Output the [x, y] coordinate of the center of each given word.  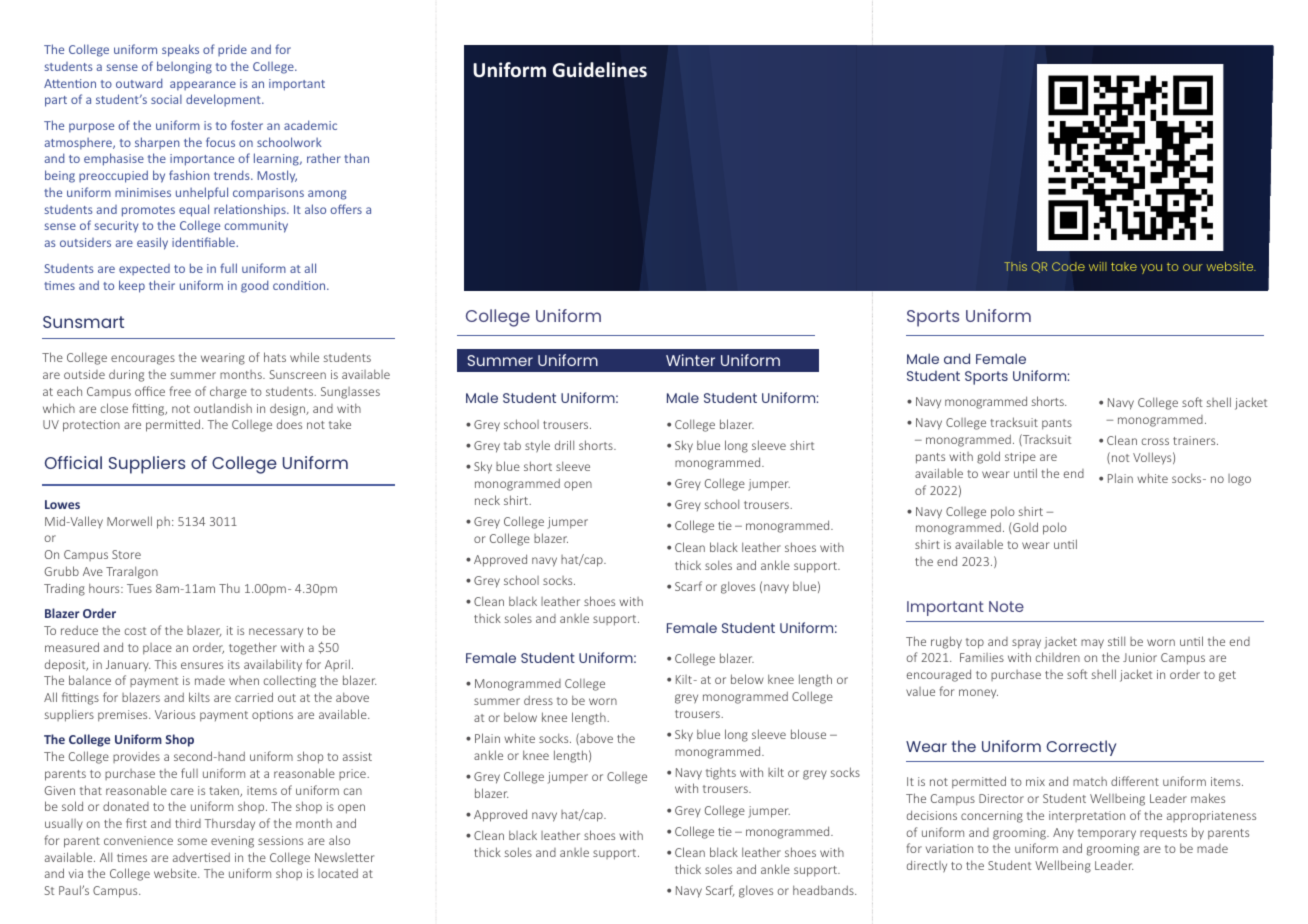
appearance [203, 86]
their [162, 285]
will [1098, 266]
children [1058, 657]
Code [1068, 266]
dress [538, 700]
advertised [201, 857]
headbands [824, 890]
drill [564, 445]
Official [73, 462]
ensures [202, 665]
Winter [690, 360]
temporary [1107, 834]
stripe [1020, 458]
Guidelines [600, 70]
